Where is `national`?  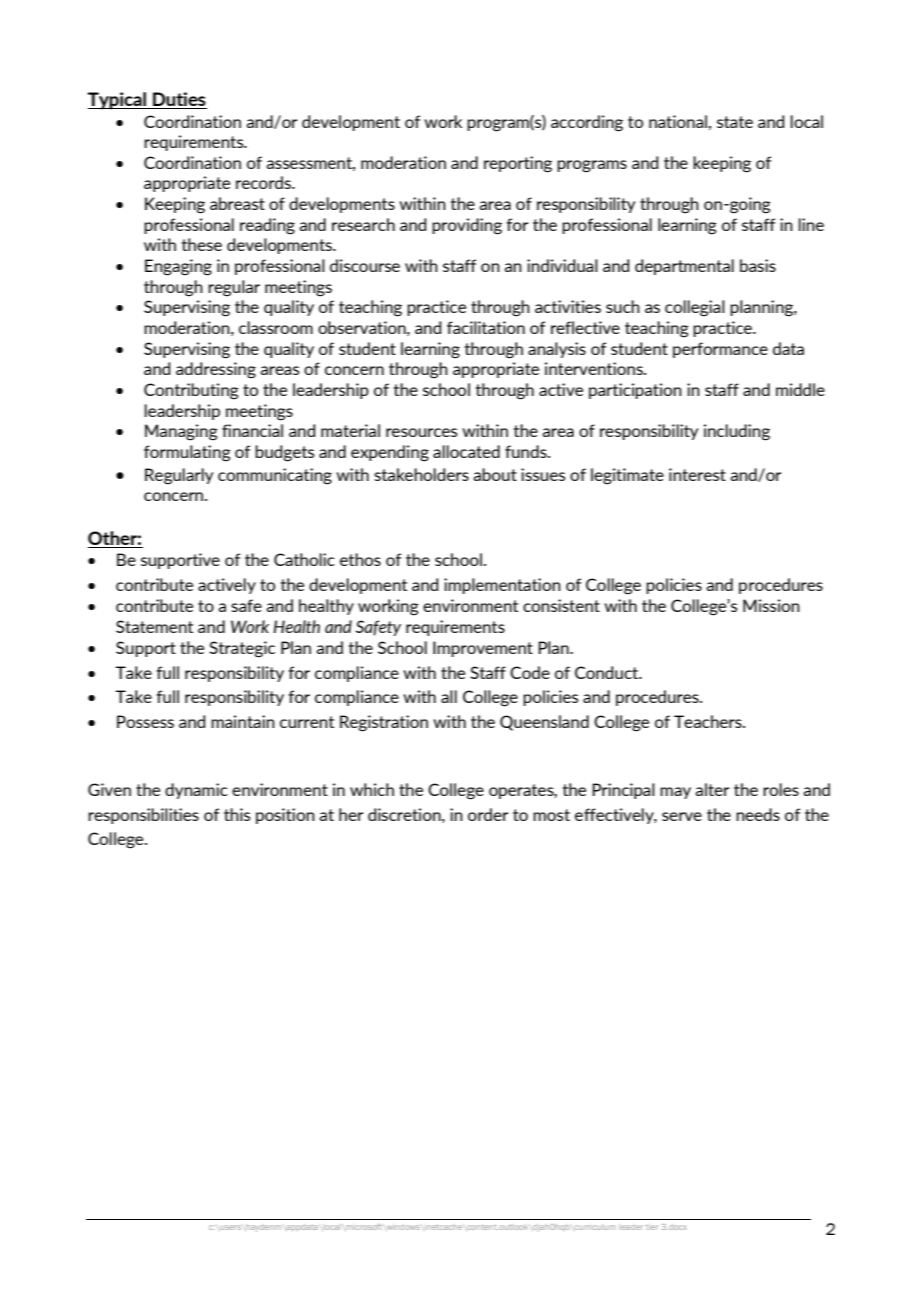 national is located at coordinates (678, 121).
